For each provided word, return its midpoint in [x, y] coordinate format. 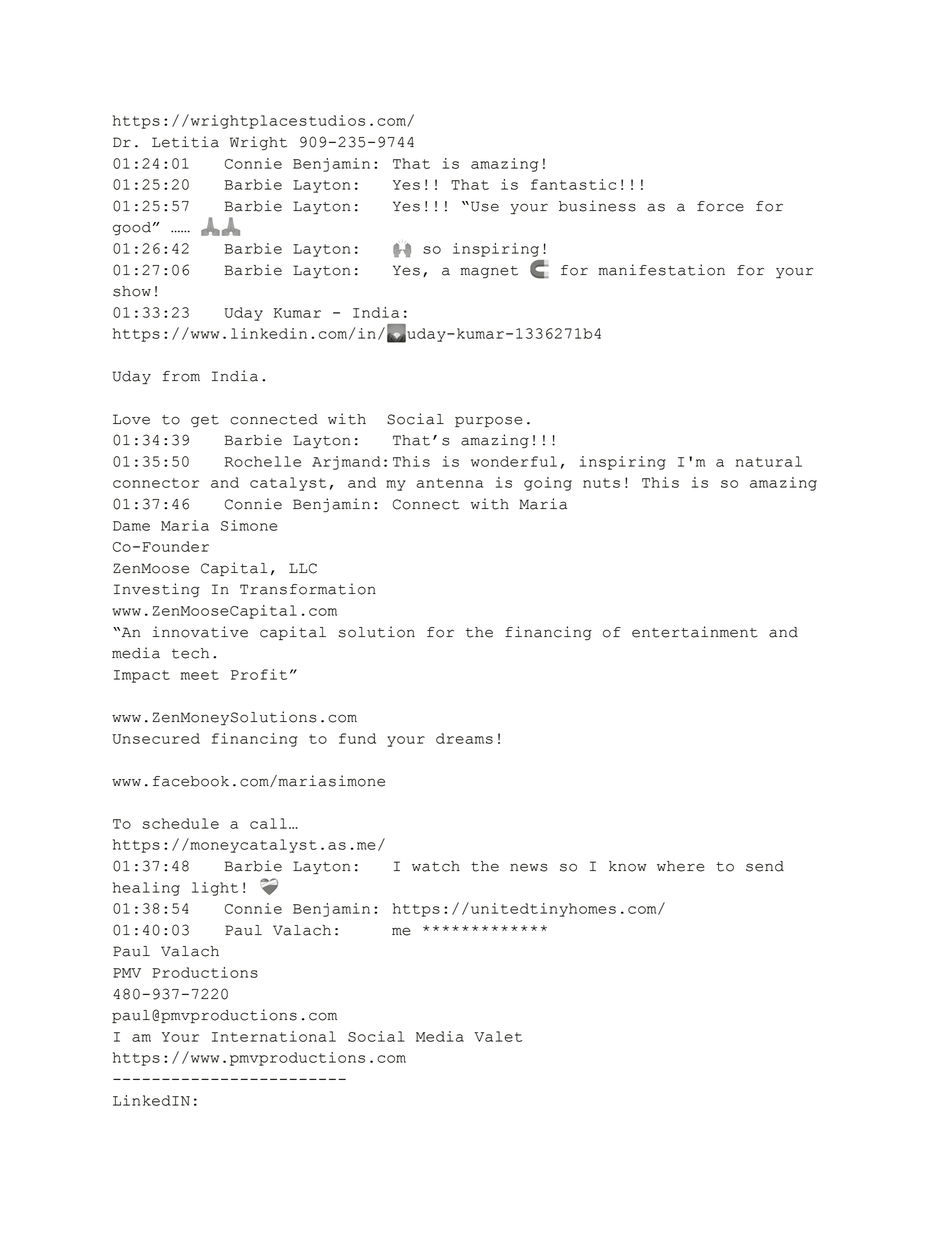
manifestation [661, 270]
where [680, 866]
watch [436, 866]
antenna [449, 483]
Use [485, 206]
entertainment [695, 632]
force [720, 206]
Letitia [185, 142]
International [274, 1036]
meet [200, 675]
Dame [131, 526]
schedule [181, 823]
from [181, 376]
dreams [464, 738]
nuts [601, 483]
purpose [488, 421]
